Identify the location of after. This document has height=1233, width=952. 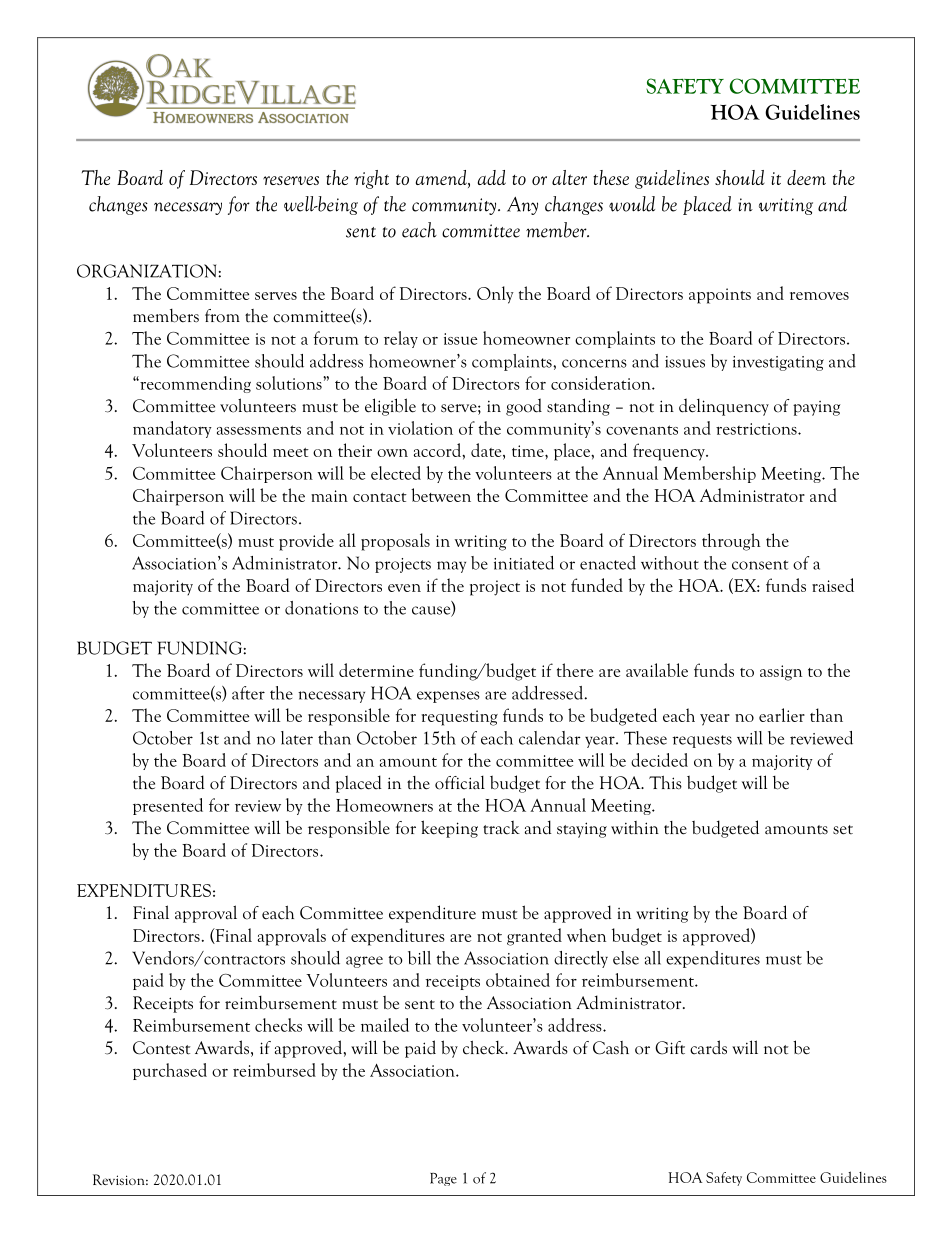
(248, 693).
